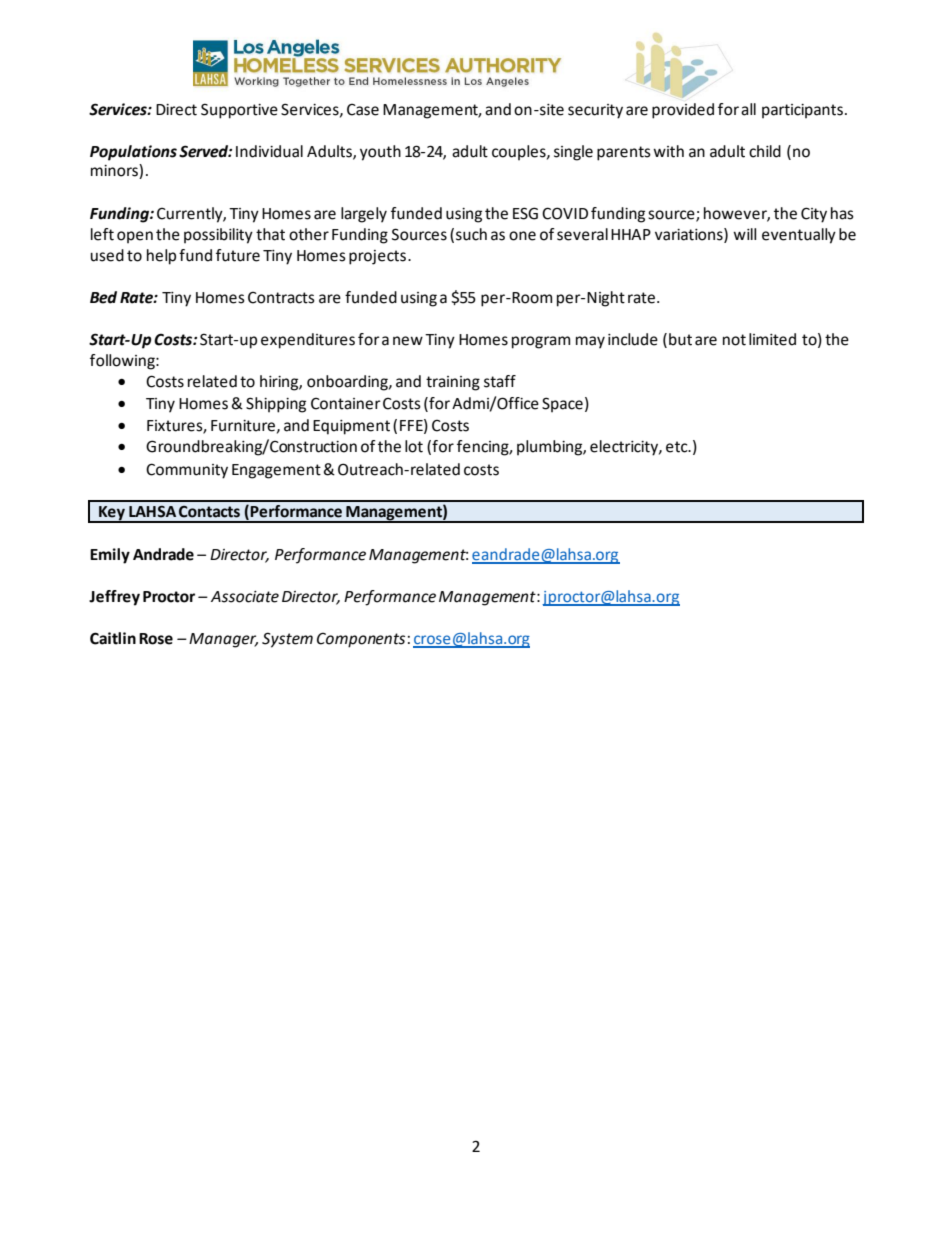  Describe the element at coordinates (187, 471) in the screenshot. I see `Community` at that location.
